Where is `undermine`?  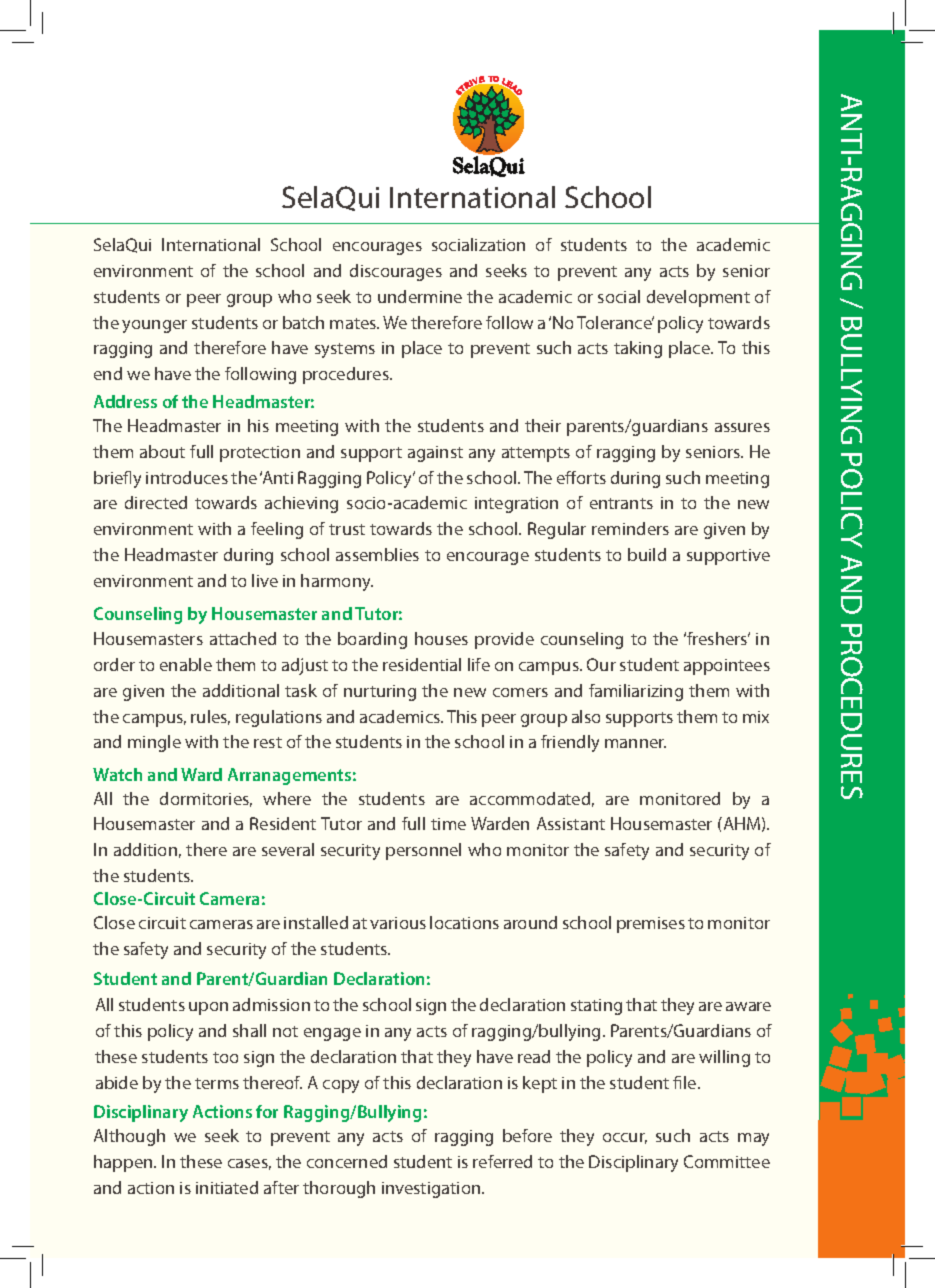 undermine is located at coordinates (420, 296).
